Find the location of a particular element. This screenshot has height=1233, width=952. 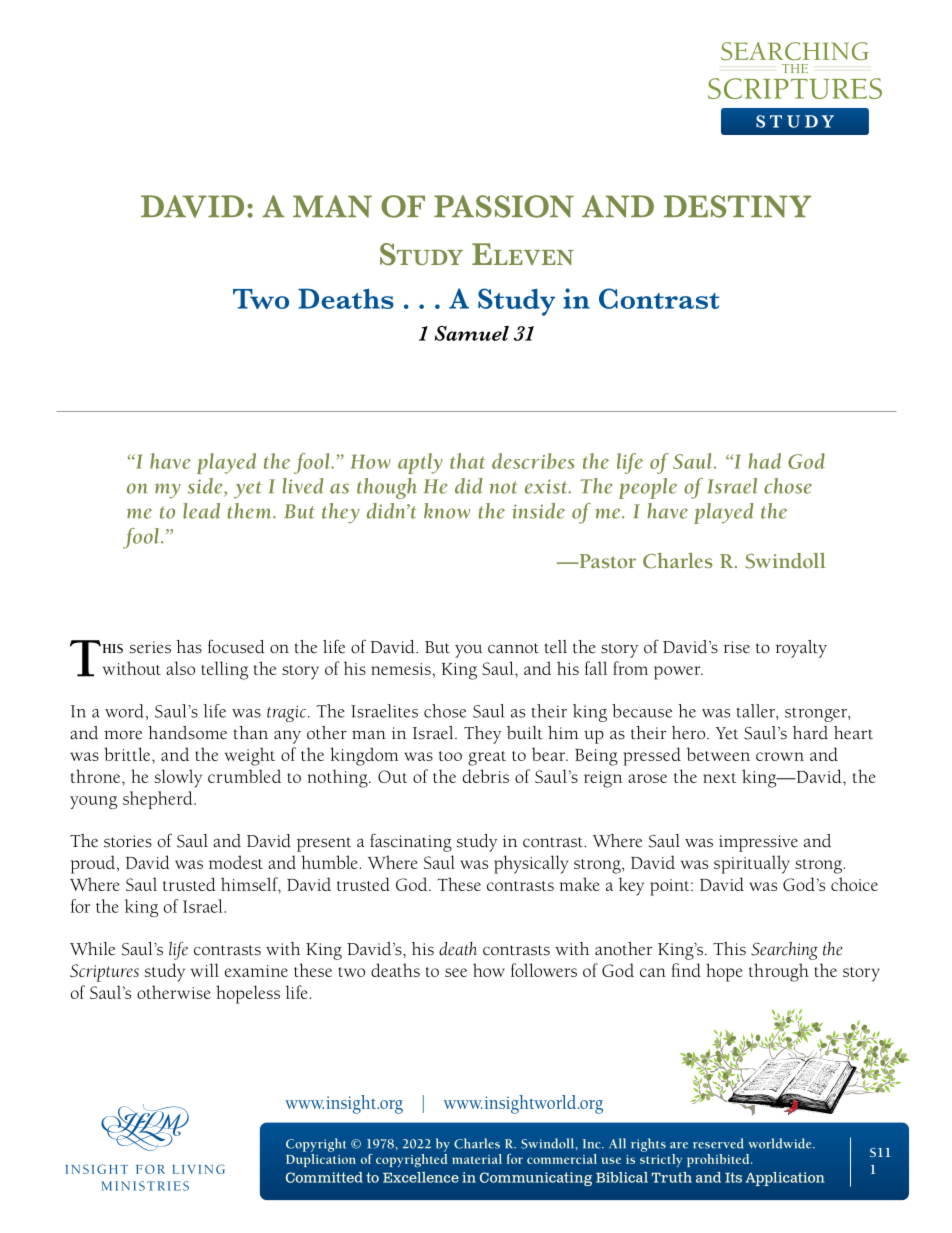

Samuel is located at coordinates (472, 333).
